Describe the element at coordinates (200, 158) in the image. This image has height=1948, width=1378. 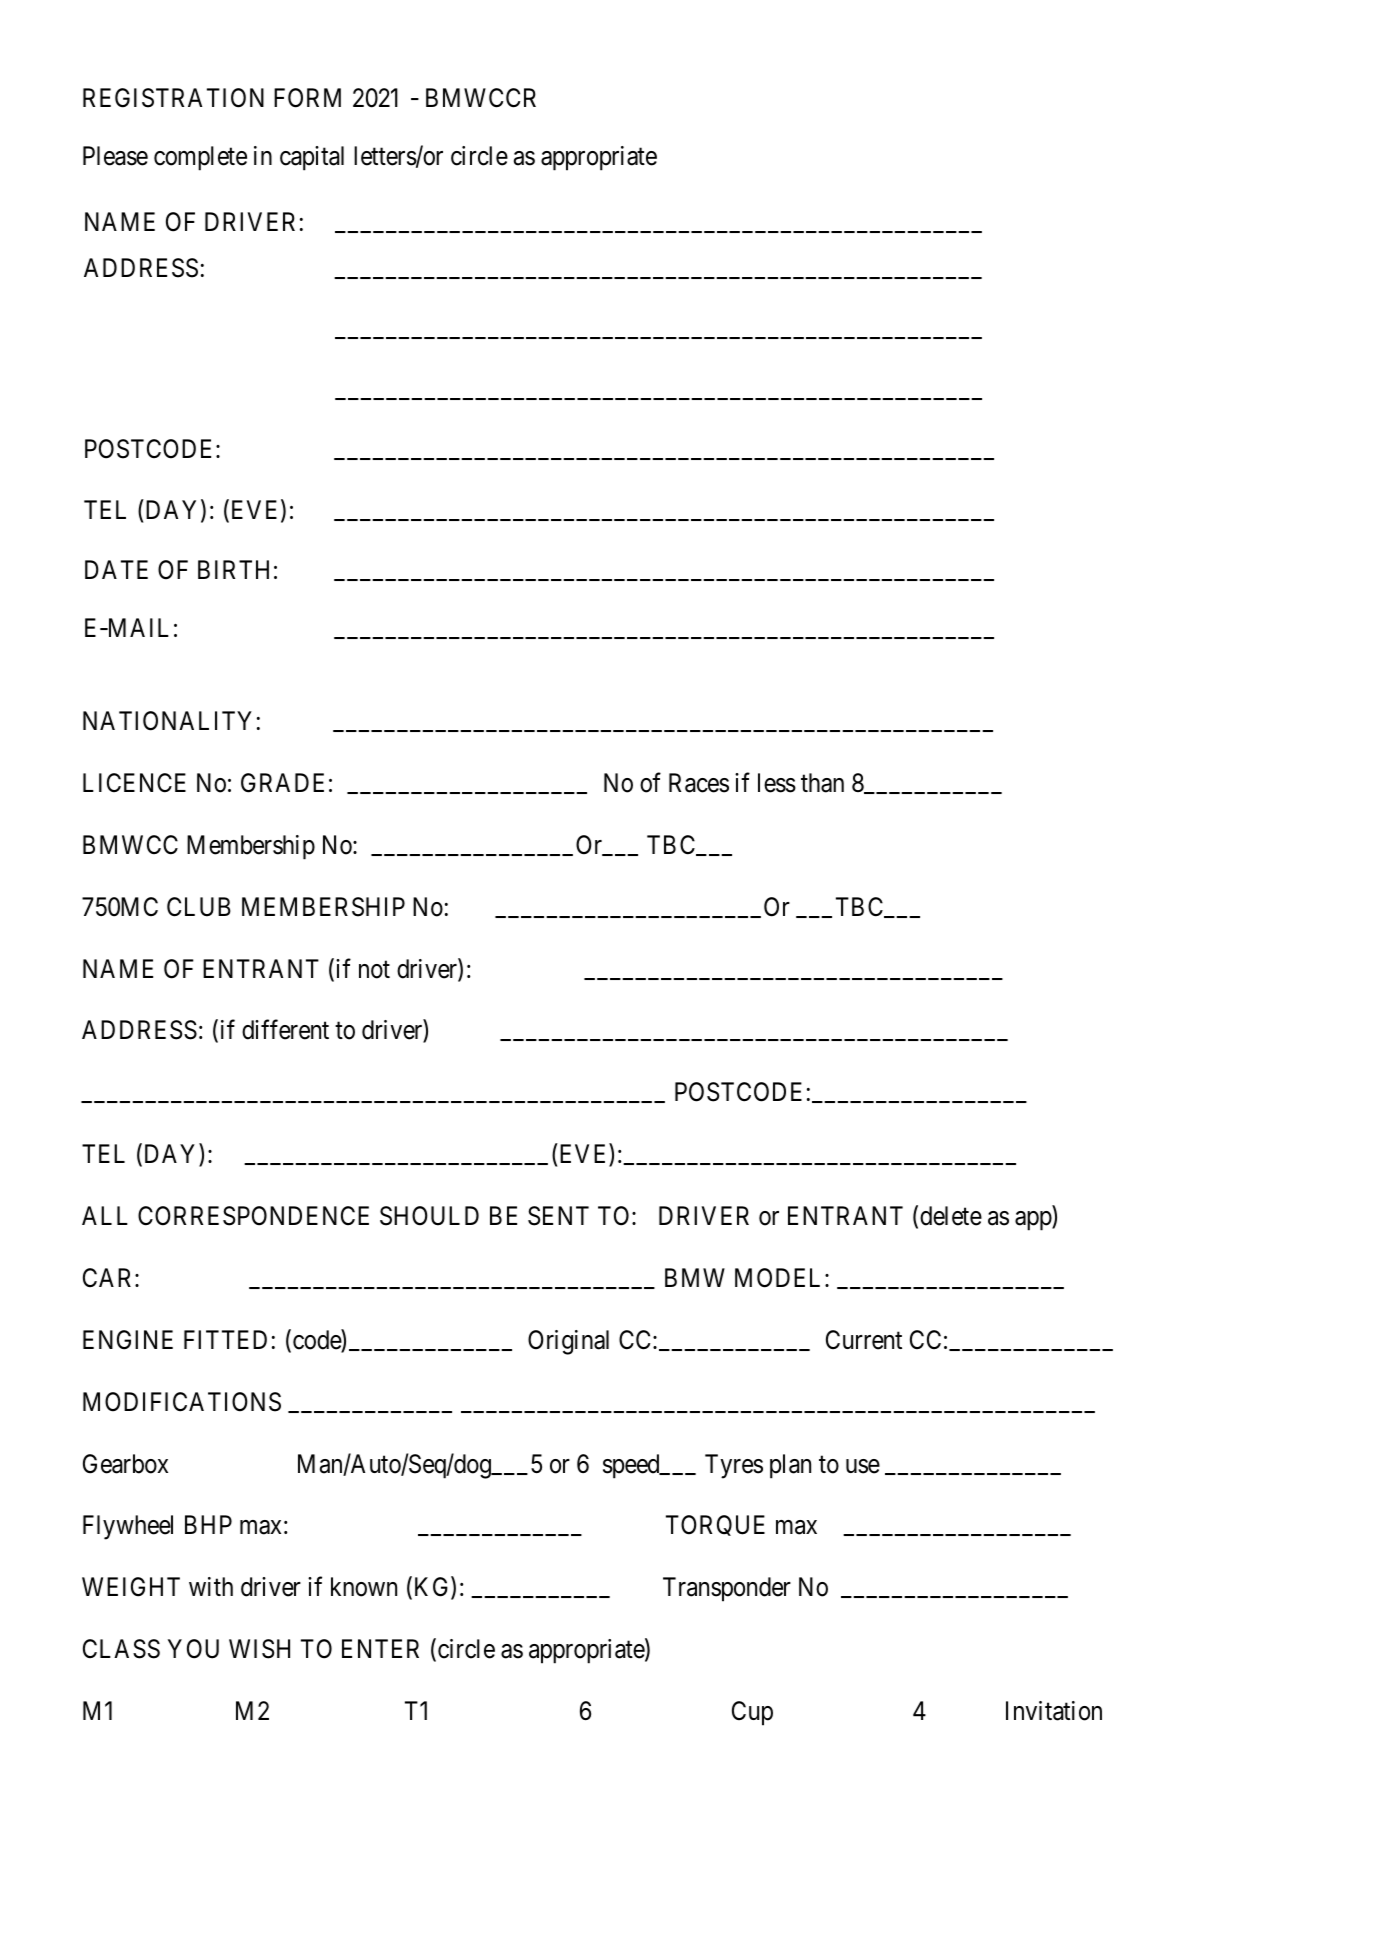
I see `complete` at that location.
